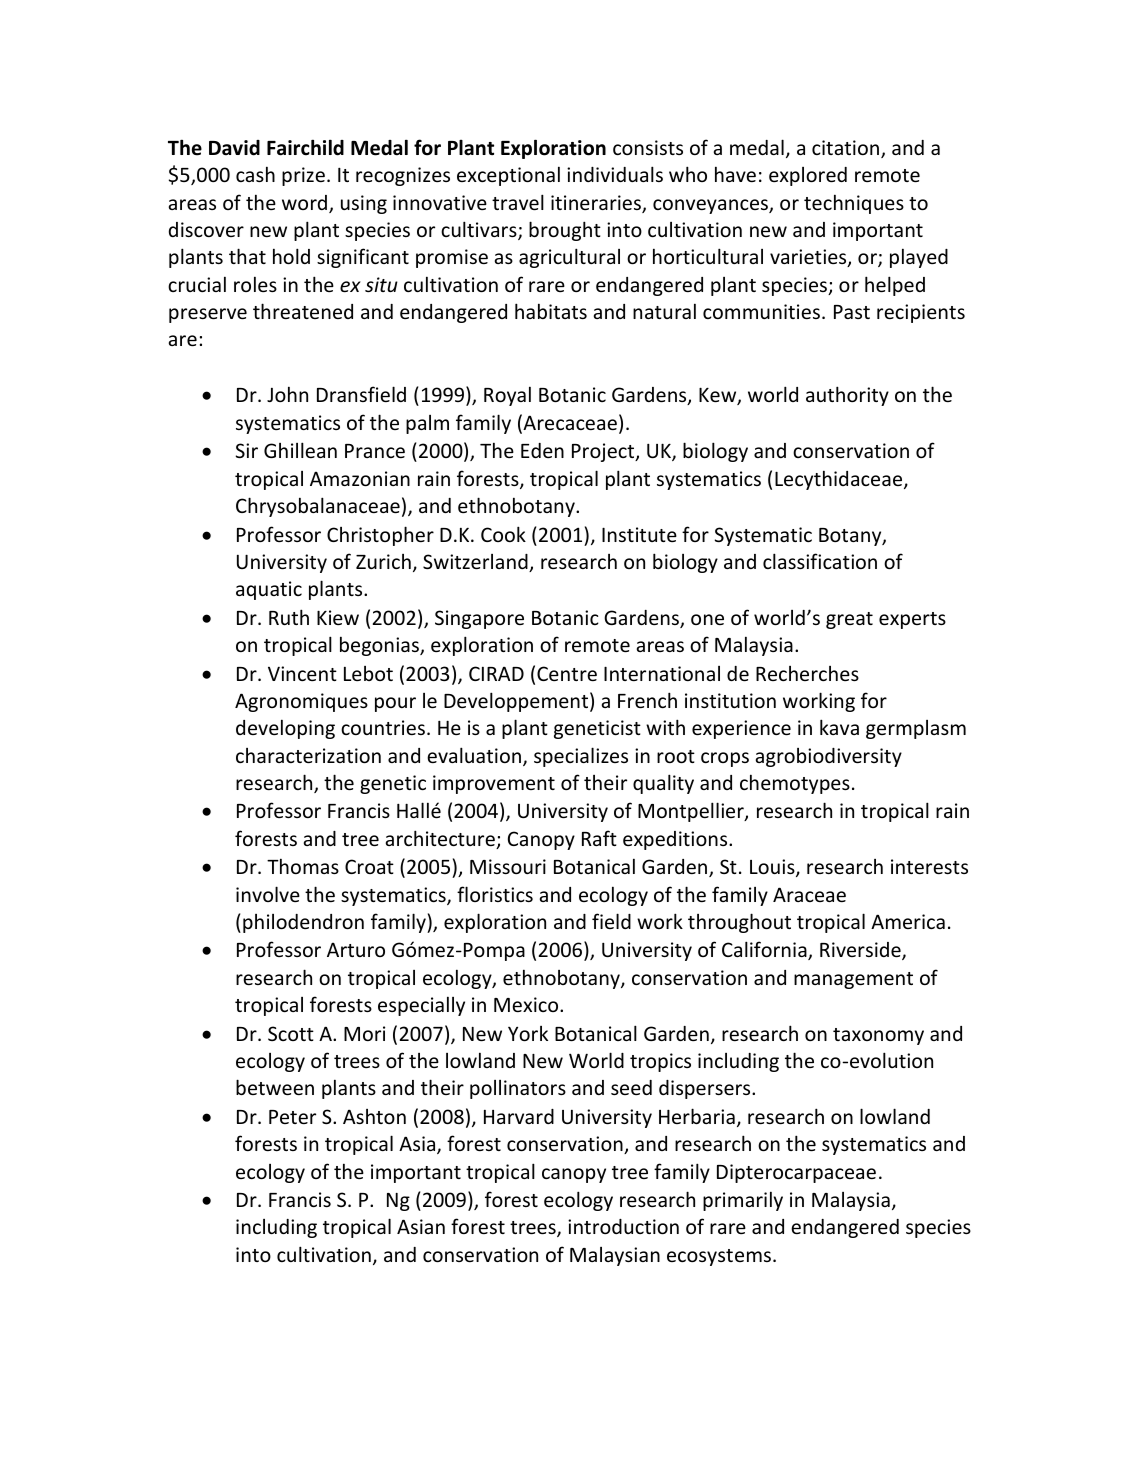 The width and height of the document is (1142, 1478). Describe the element at coordinates (854, 204) in the document. I see `techniques` at that location.
